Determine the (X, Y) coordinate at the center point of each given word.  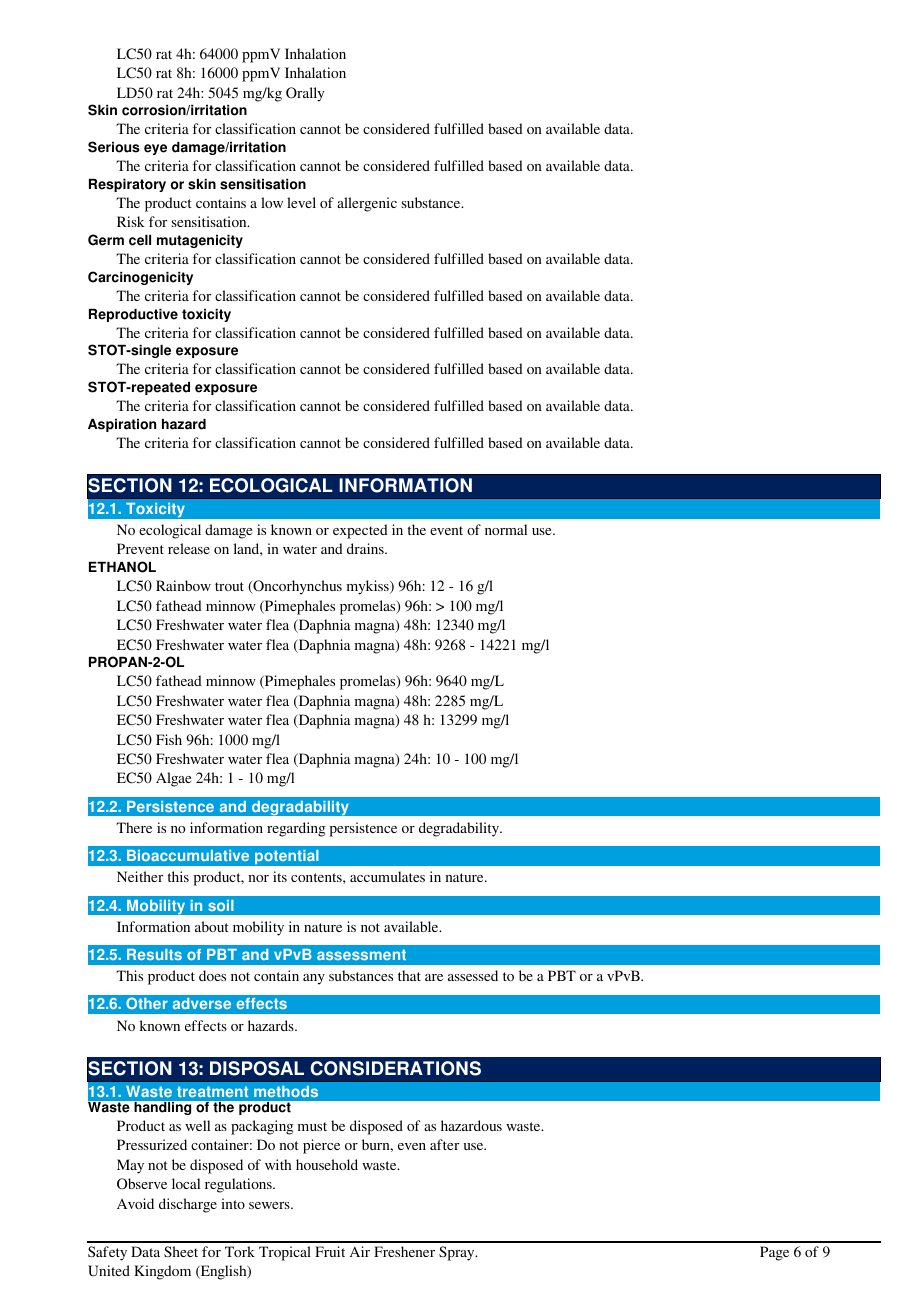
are (434, 977)
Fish (169, 739)
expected (360, 531)
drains (366, 548)
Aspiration (122, 425)
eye (155, 149)
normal (506, 529)
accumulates (387, 876)
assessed (473, 975)
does (212, 975)
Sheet (181, 1251)
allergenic (367, 204)
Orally (305, 94)
